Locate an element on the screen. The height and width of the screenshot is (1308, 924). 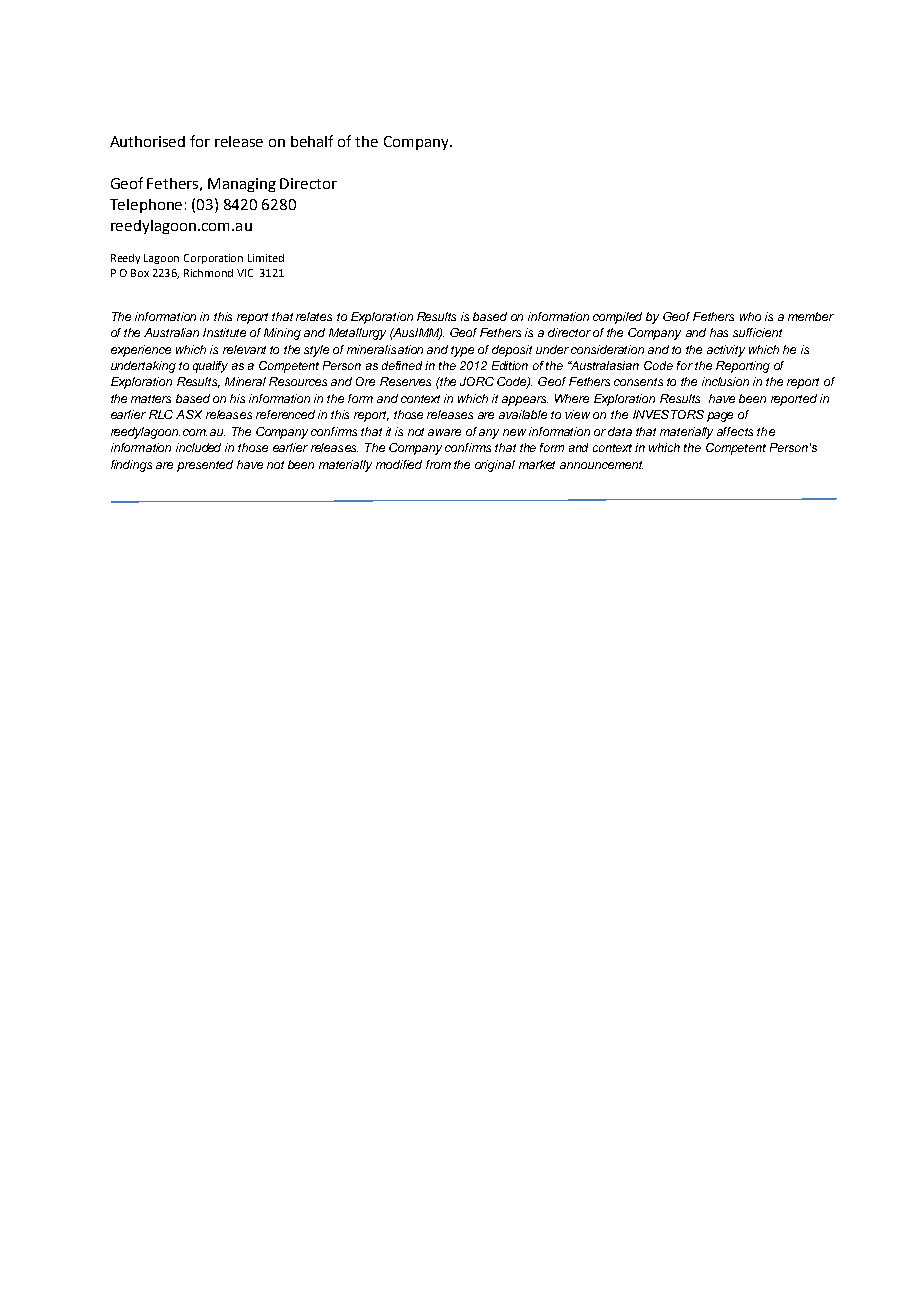
behalf is located at coordinates (312, 141).
